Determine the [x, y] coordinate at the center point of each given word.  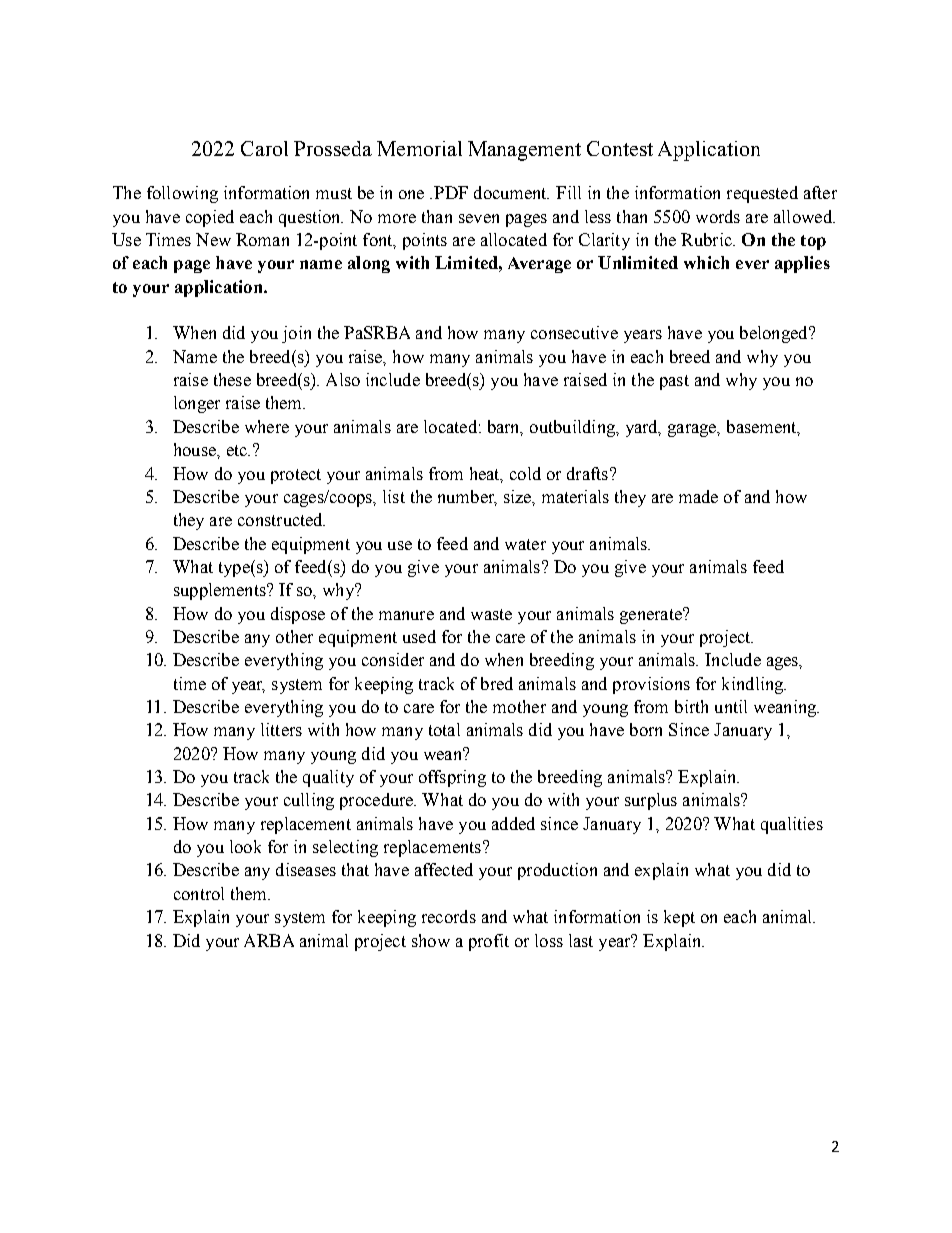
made [698, 496]
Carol [264, 148]
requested [762, 194]
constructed [281, 519]
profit [489, 942]
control [199, 893]
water [525, 544]
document [511, 192]
